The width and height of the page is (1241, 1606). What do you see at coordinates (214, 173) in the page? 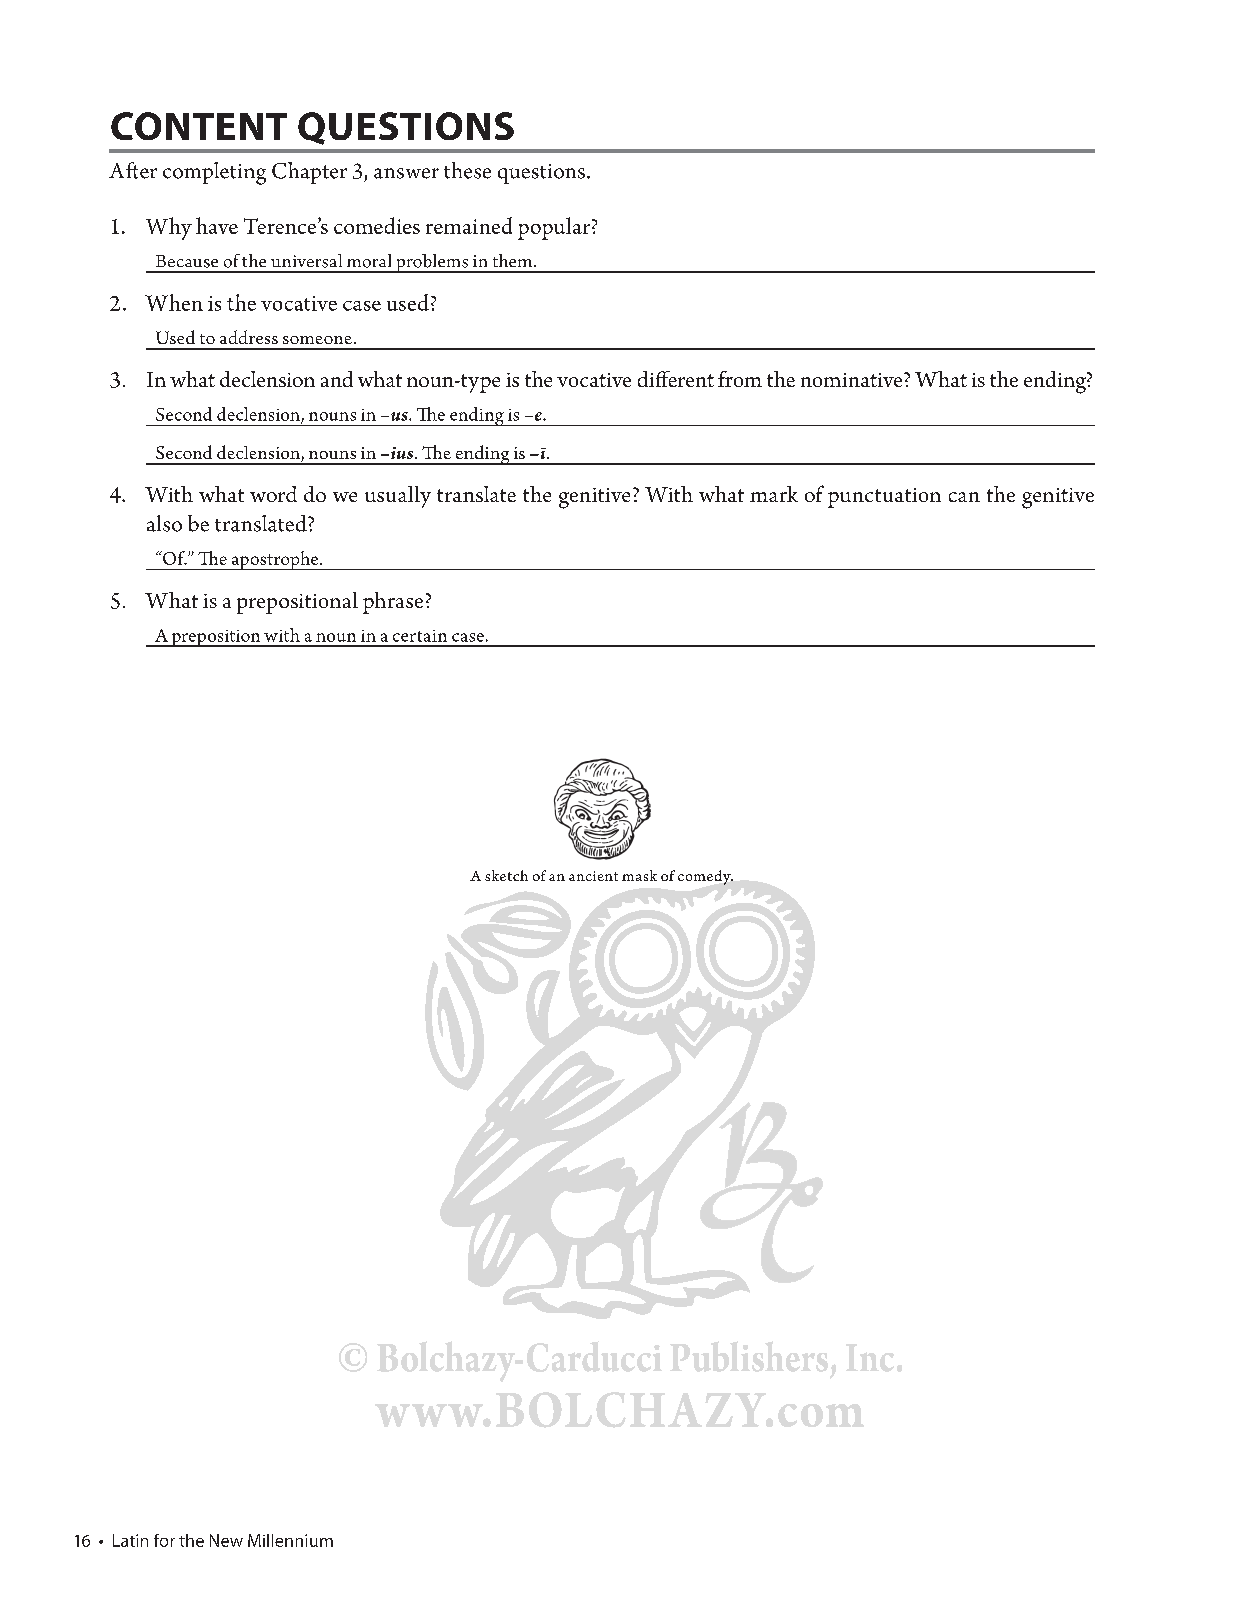
I see `completing` at bounding box center [214, 173].
